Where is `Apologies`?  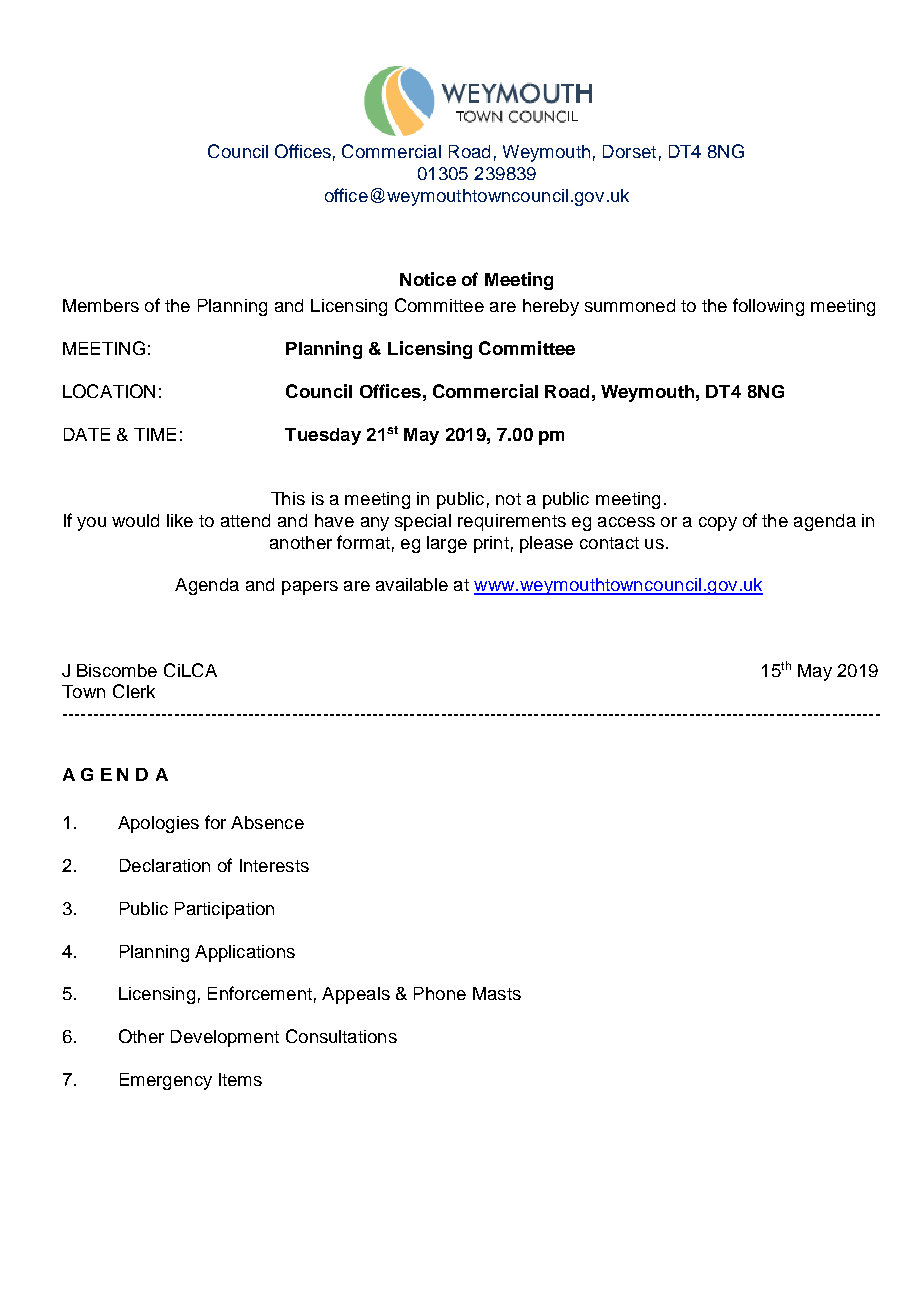 Apologies is located at coordinates (158, 824).
